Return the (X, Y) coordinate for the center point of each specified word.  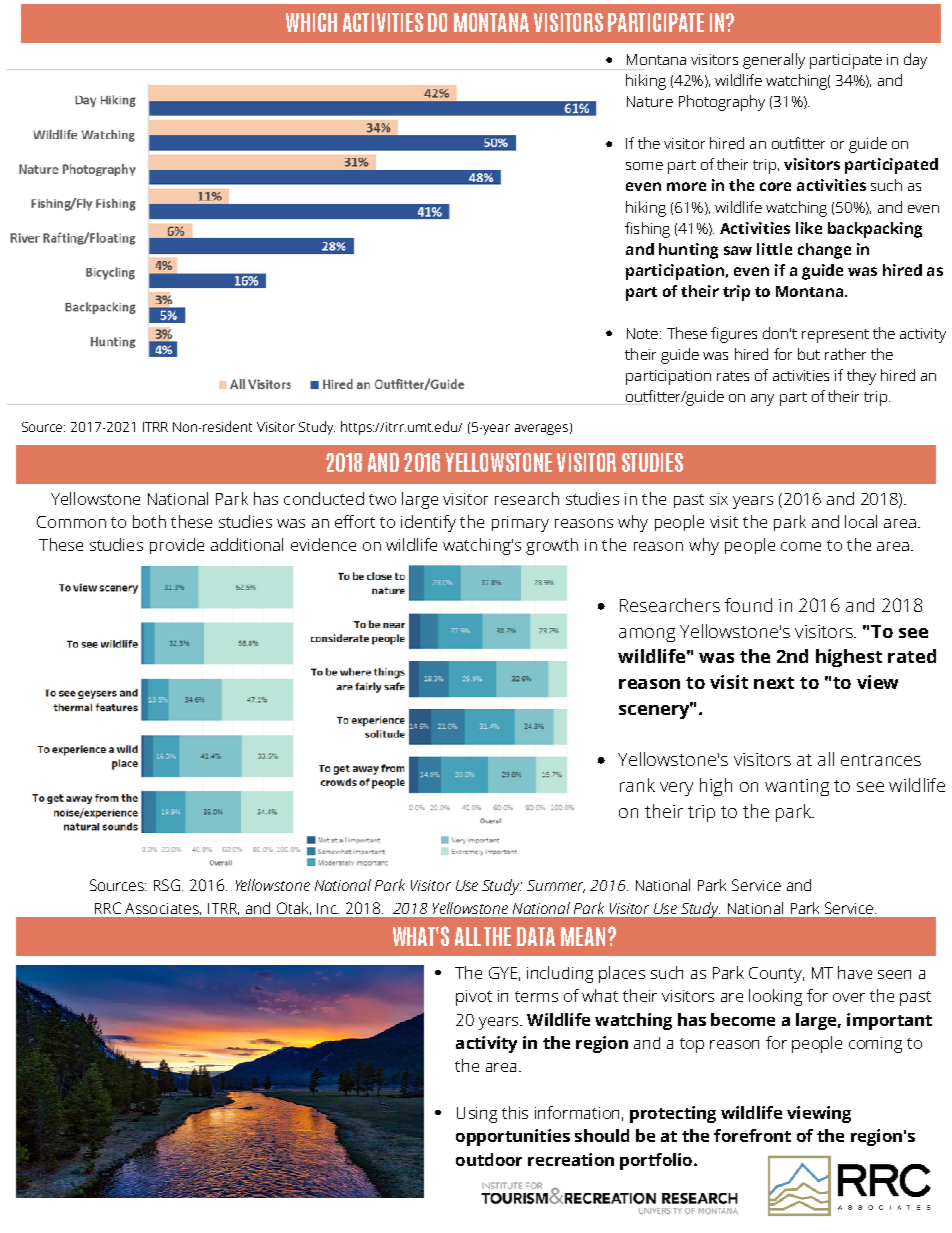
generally (774, 61)
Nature (650, 101)
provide (177, 546)
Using (477, 1115)
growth (552, 546)
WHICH (311, 22)
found (748, 605)
